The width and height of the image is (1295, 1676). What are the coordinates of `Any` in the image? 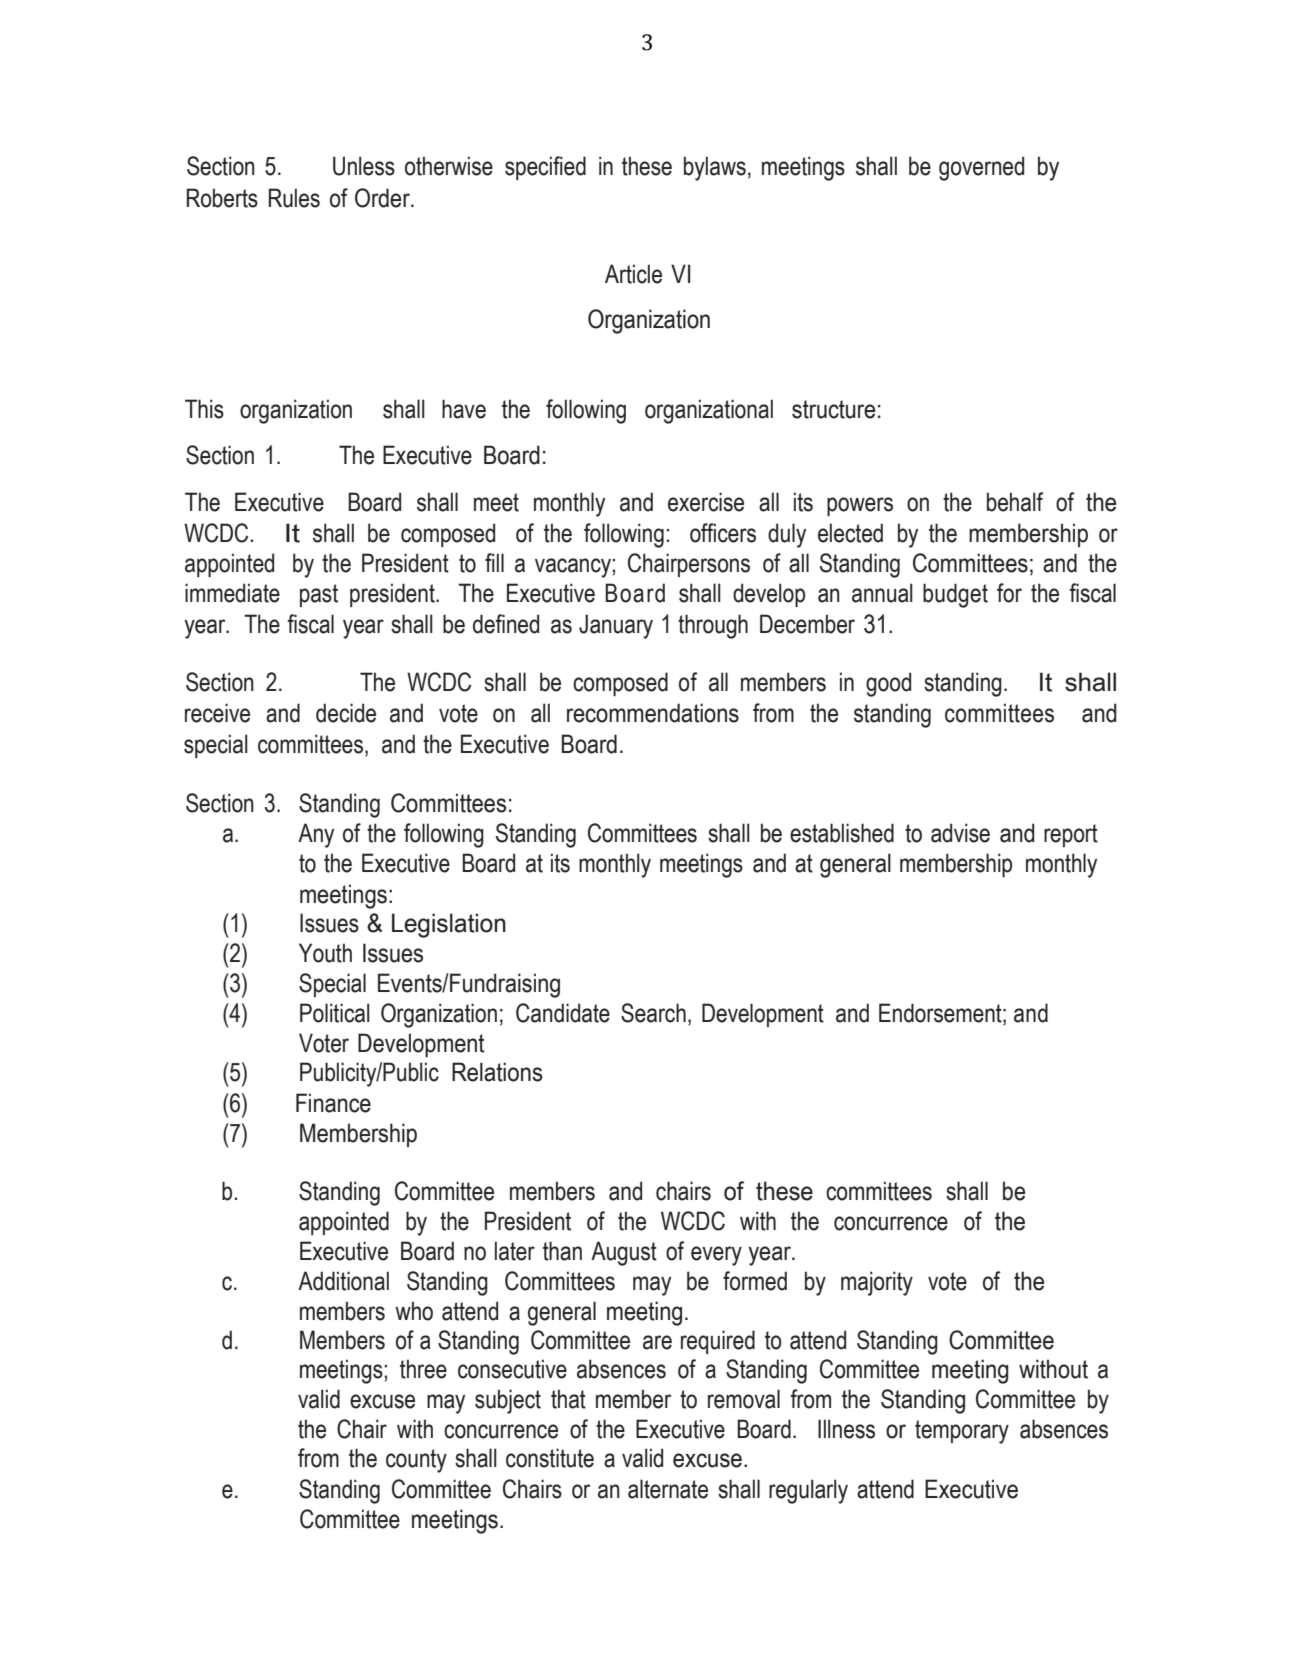 It's located at (316, 835).
